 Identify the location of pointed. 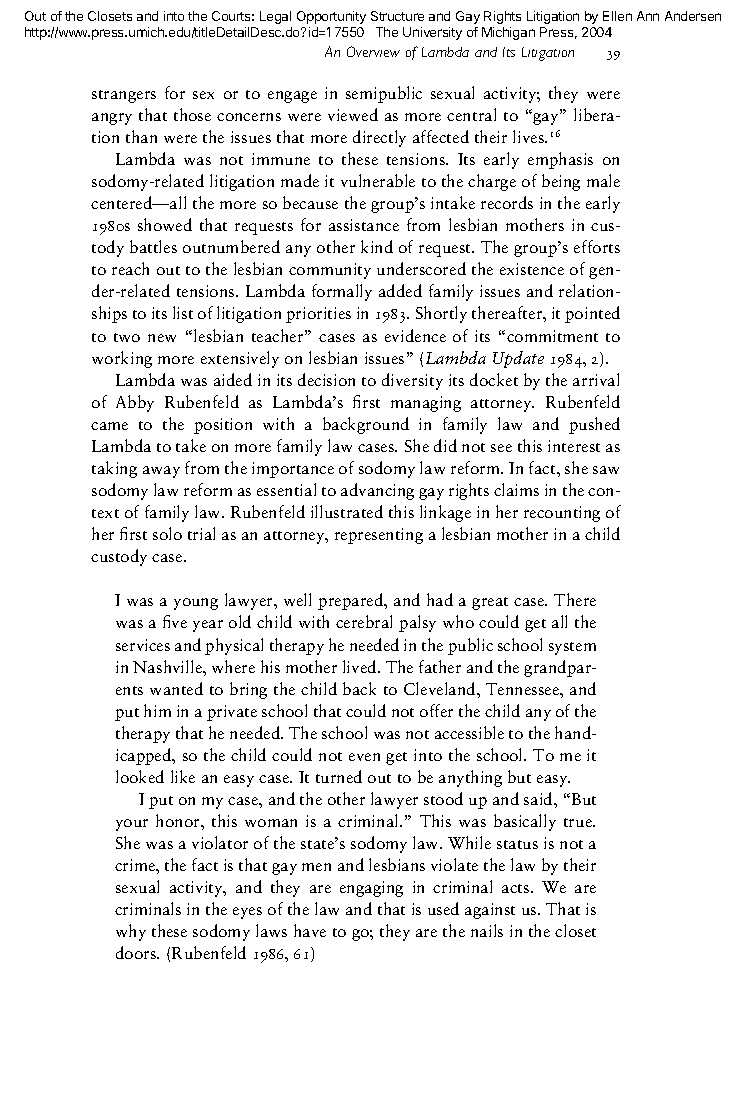
(592, 314).
